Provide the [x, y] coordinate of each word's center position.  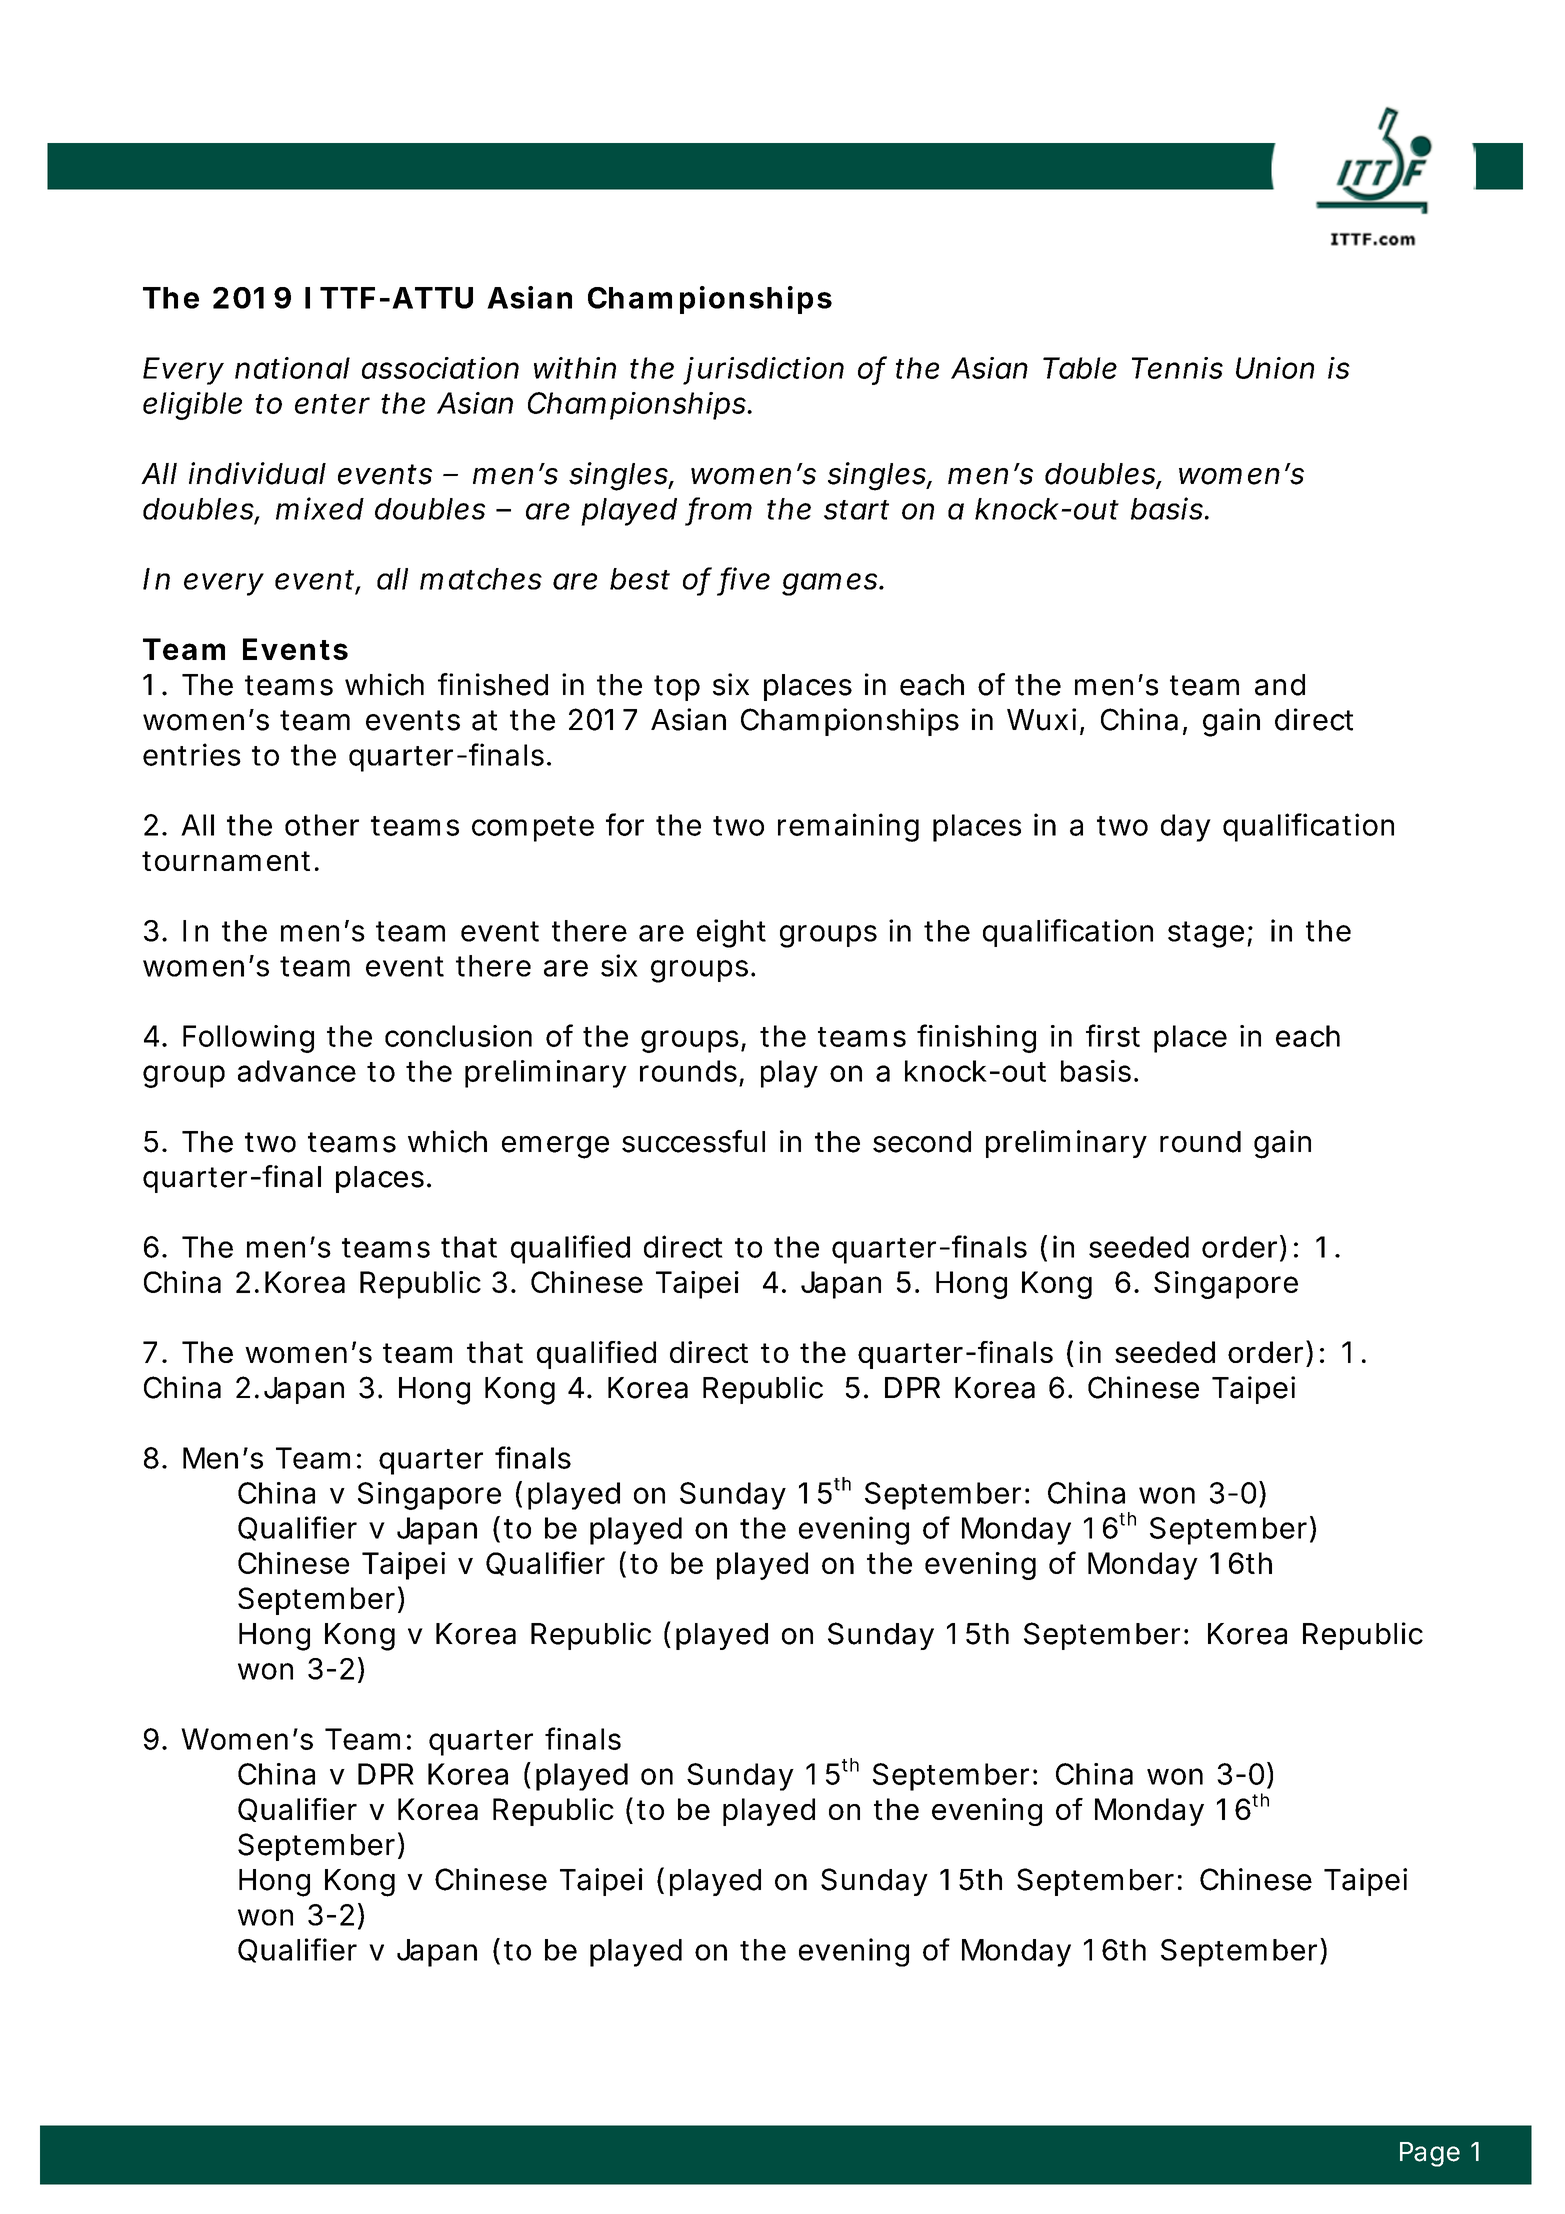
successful [693, 1141]
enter [332, 404]
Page [1430, 2154]
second [922, 1142]
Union [1275, 368]
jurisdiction [763, 371]
